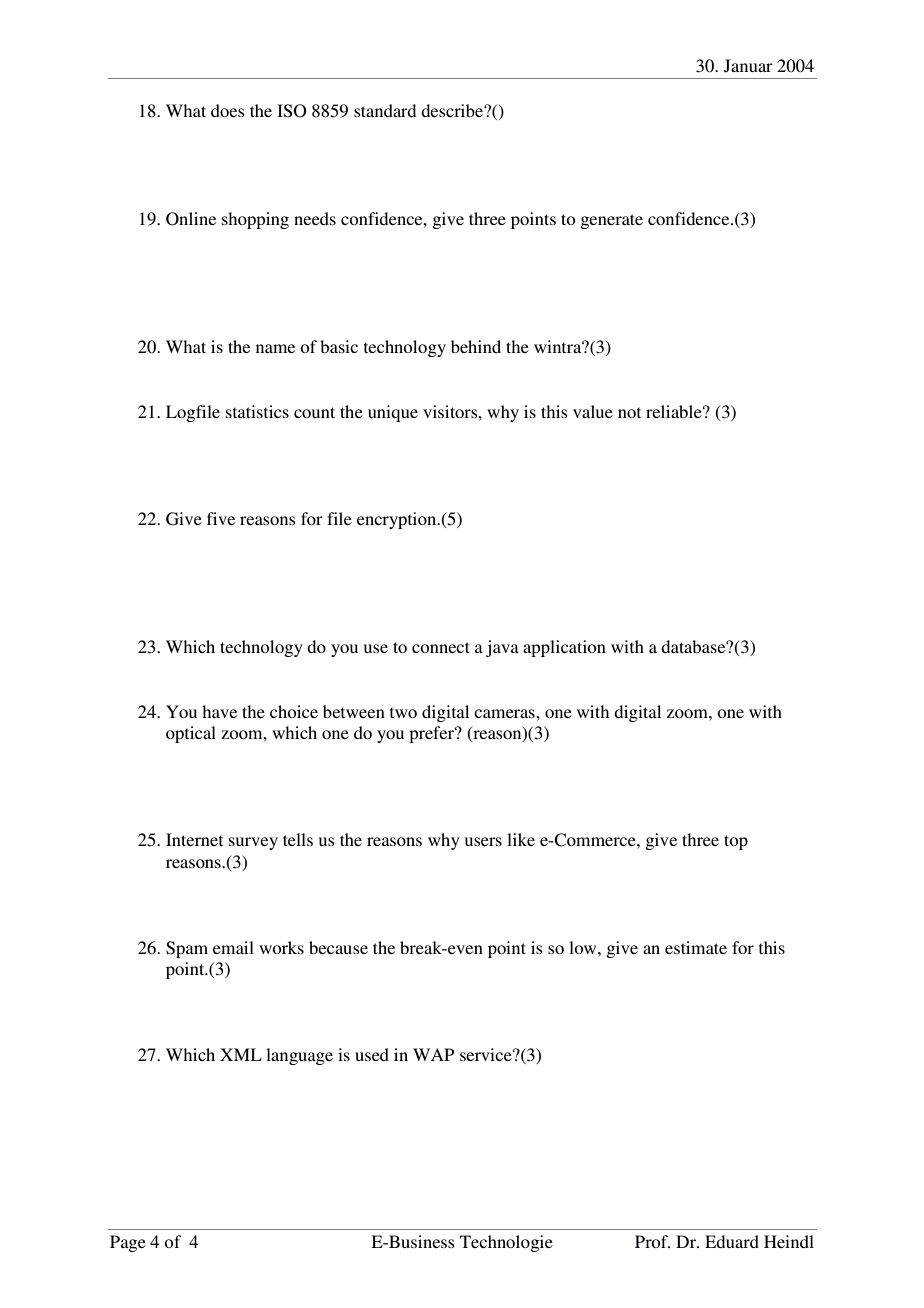  Describe the element at coordinates (228, 110) in the screenshot. I see `does` at that location.
